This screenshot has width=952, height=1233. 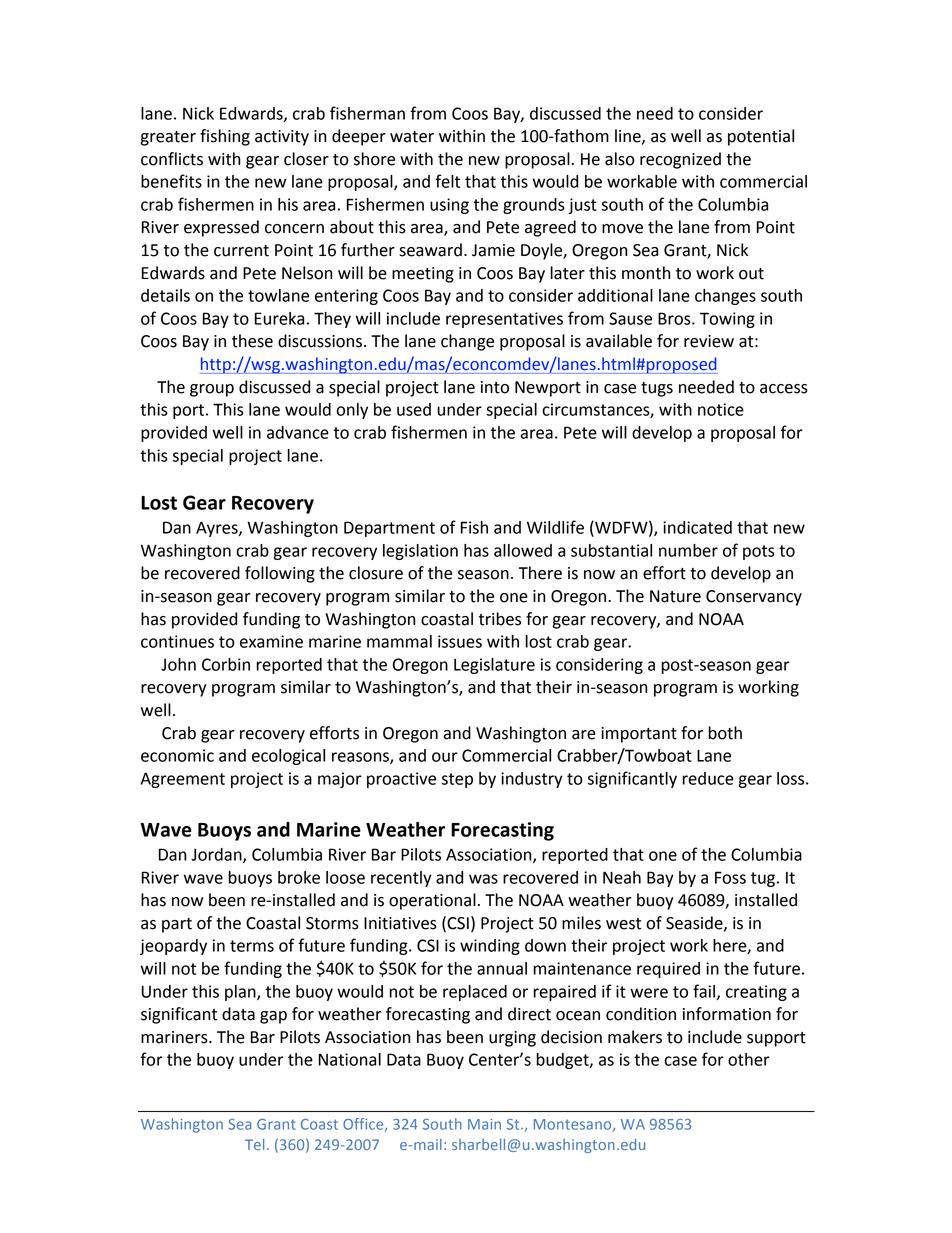 I want to click on felt, so click(x=447, y=181).
